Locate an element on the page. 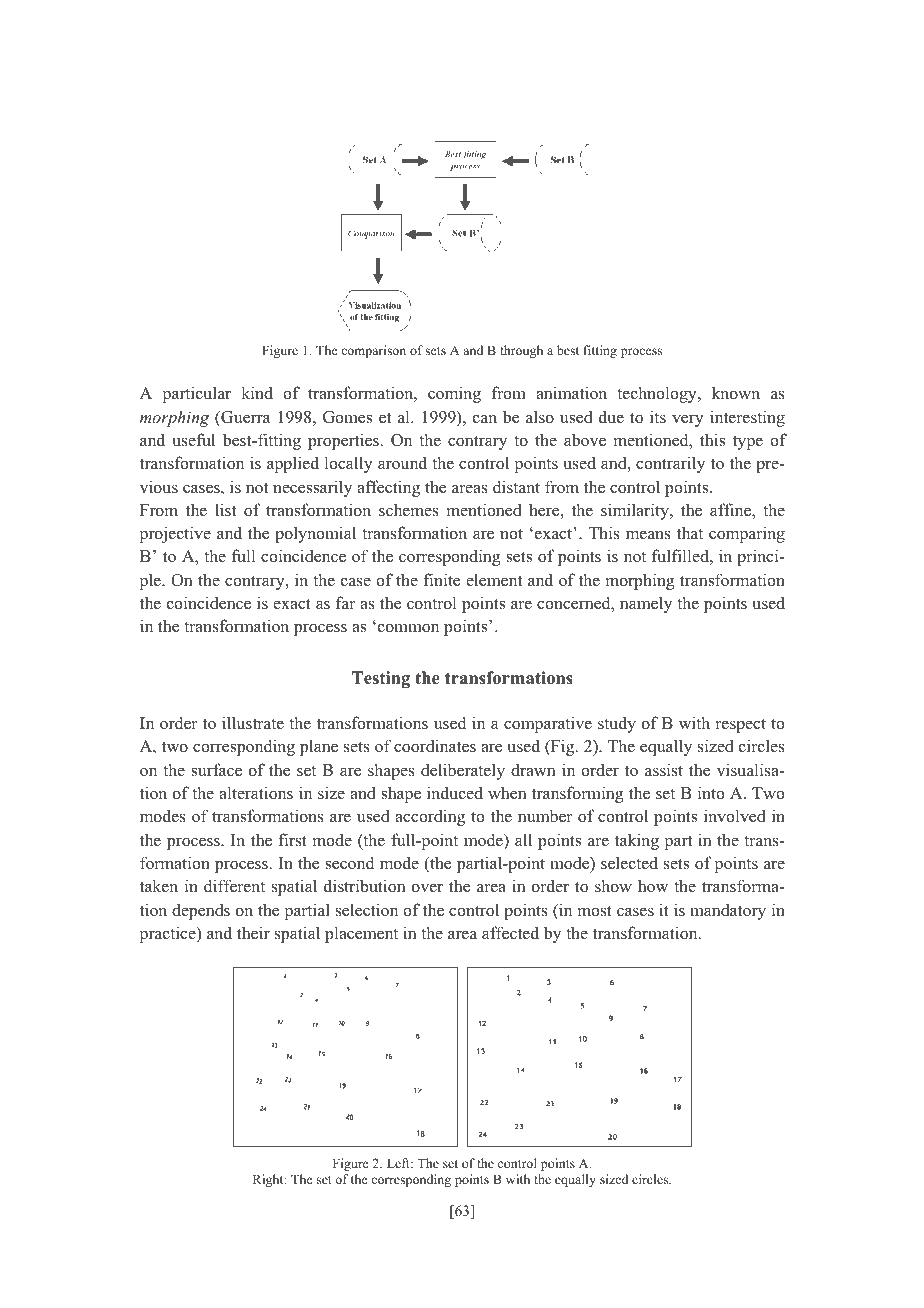 The width and height of the page is (924, 1308). illustrate is located at coordinates (253, 723).
